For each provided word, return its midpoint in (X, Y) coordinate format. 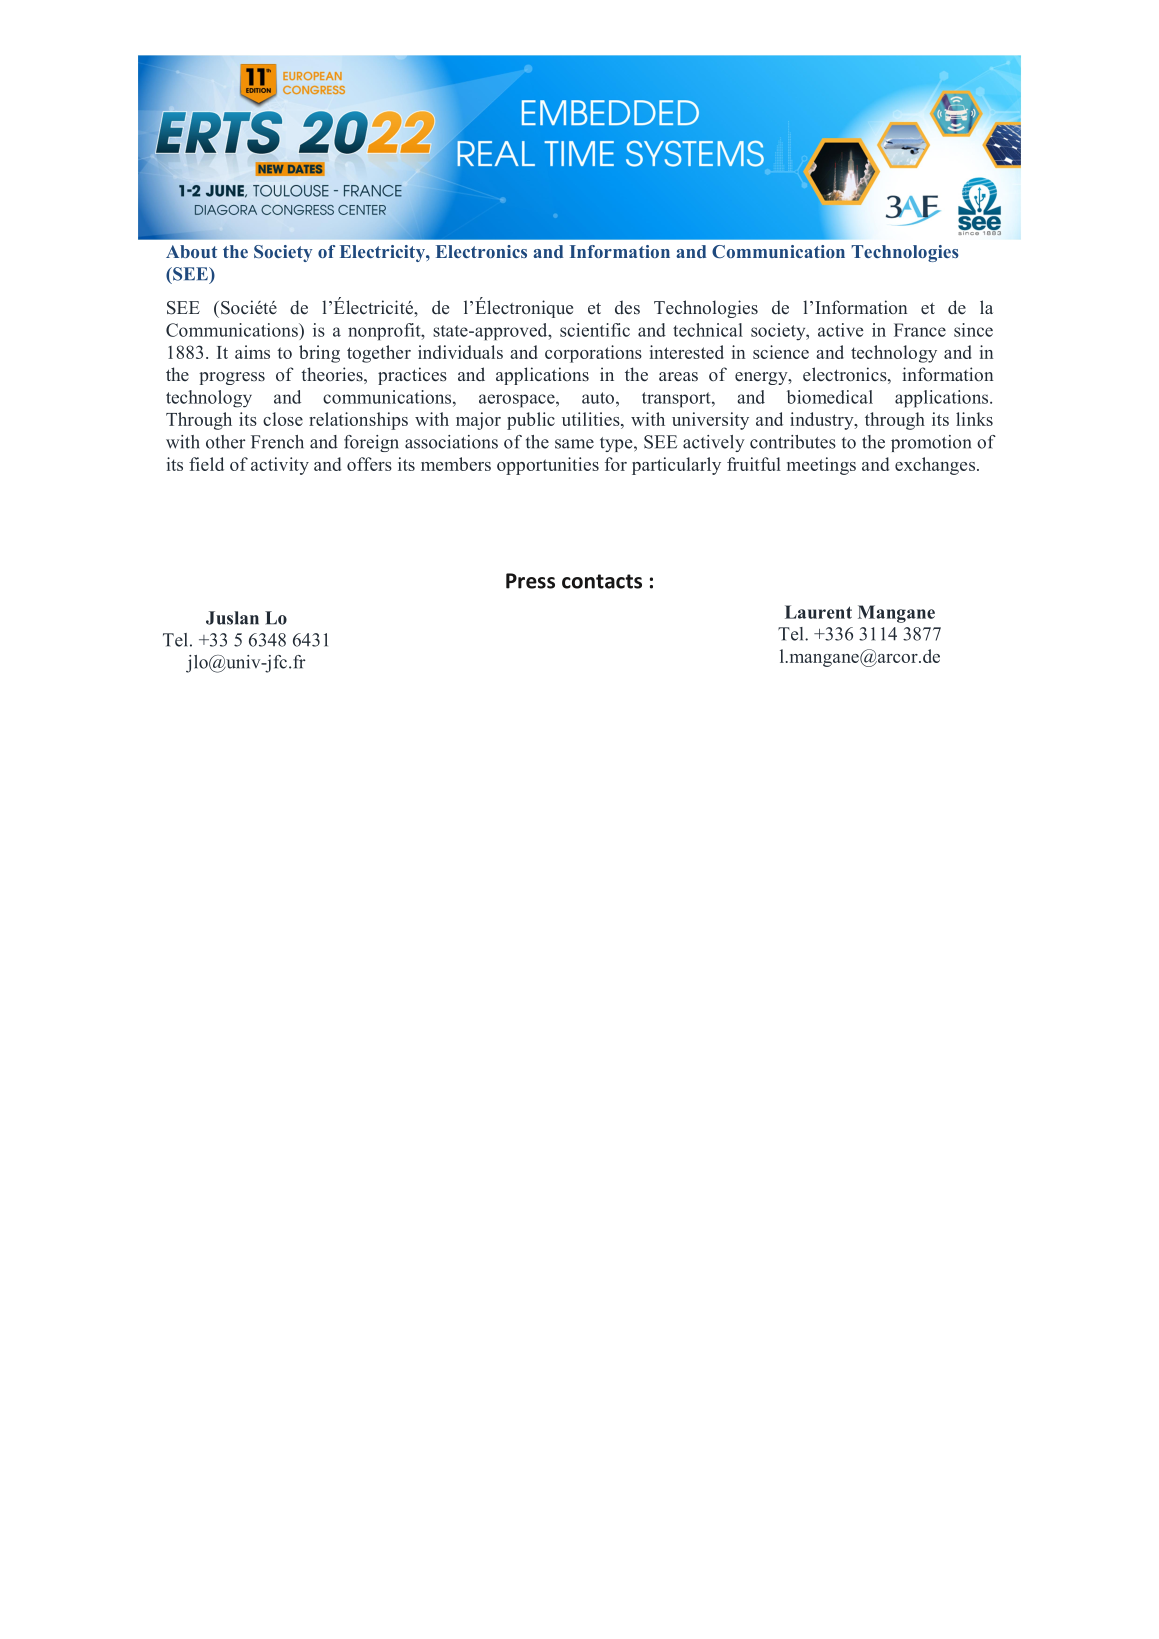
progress (232, 378)
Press (530, 581)
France (920, 330)
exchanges (936, 466)
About (191, 251)
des (627, 307)
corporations (593, 354)
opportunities (548, 466)
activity (280, 466)
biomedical (830, 397)
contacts (602, 581)
